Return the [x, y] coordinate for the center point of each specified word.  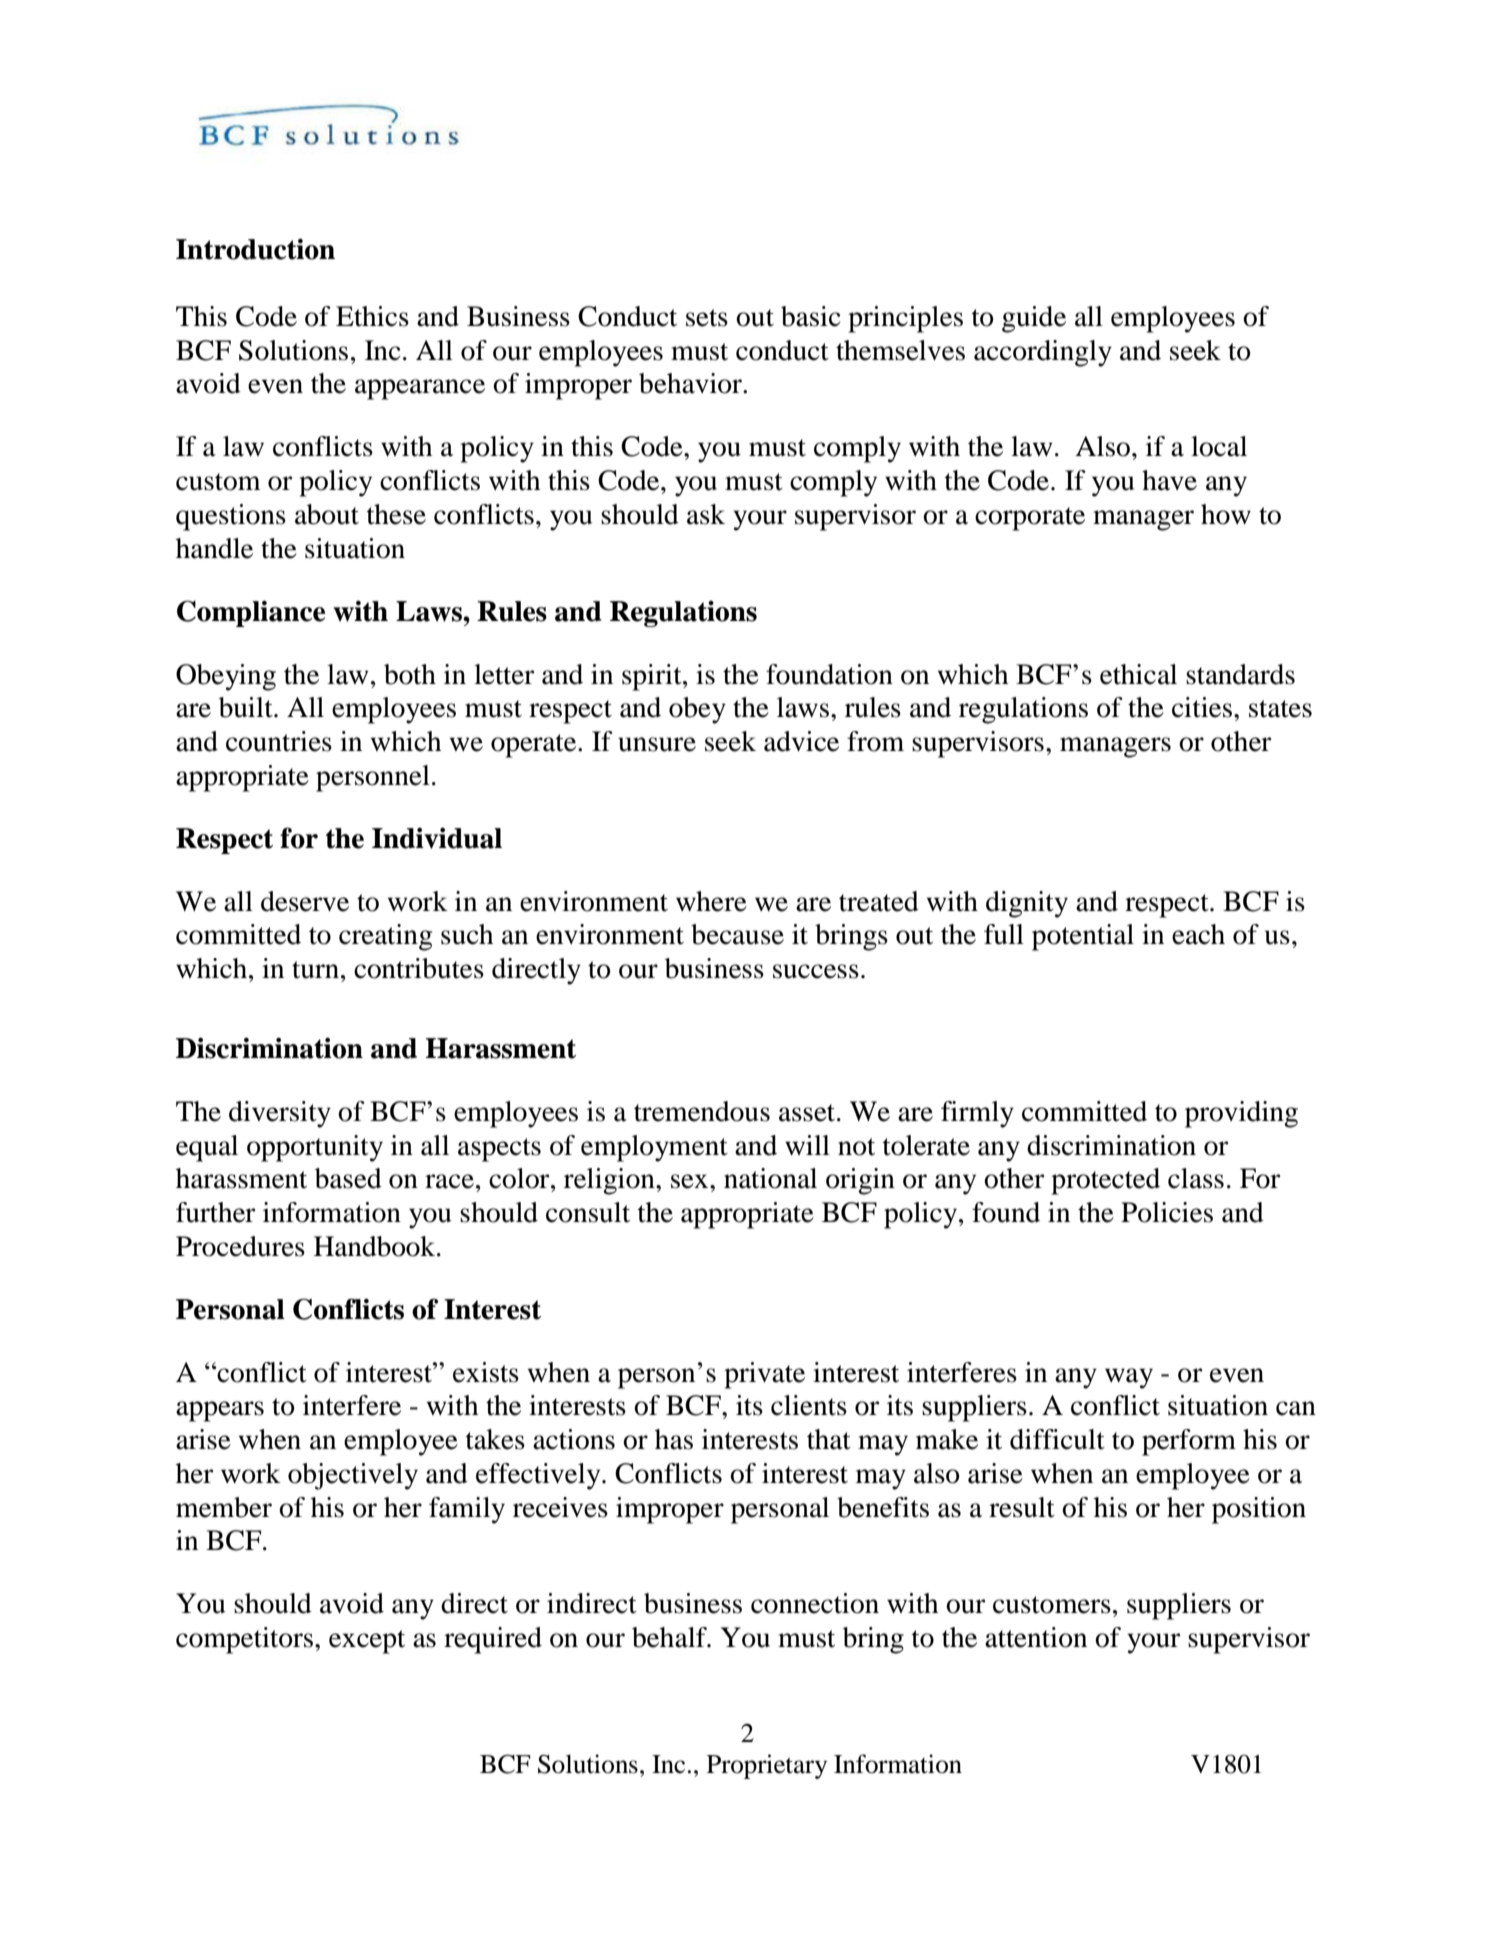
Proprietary [767, 1766]
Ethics [372, 316]
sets [707, 318]
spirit [653, 677]
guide [1034, 319]
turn [315, 970]
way [1129, 1378]
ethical [1138, 674]
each [1198, 934]
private [764, 1375]
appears [220, 1411]
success [816, 971]
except [367, 1642]
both [410, 674]
